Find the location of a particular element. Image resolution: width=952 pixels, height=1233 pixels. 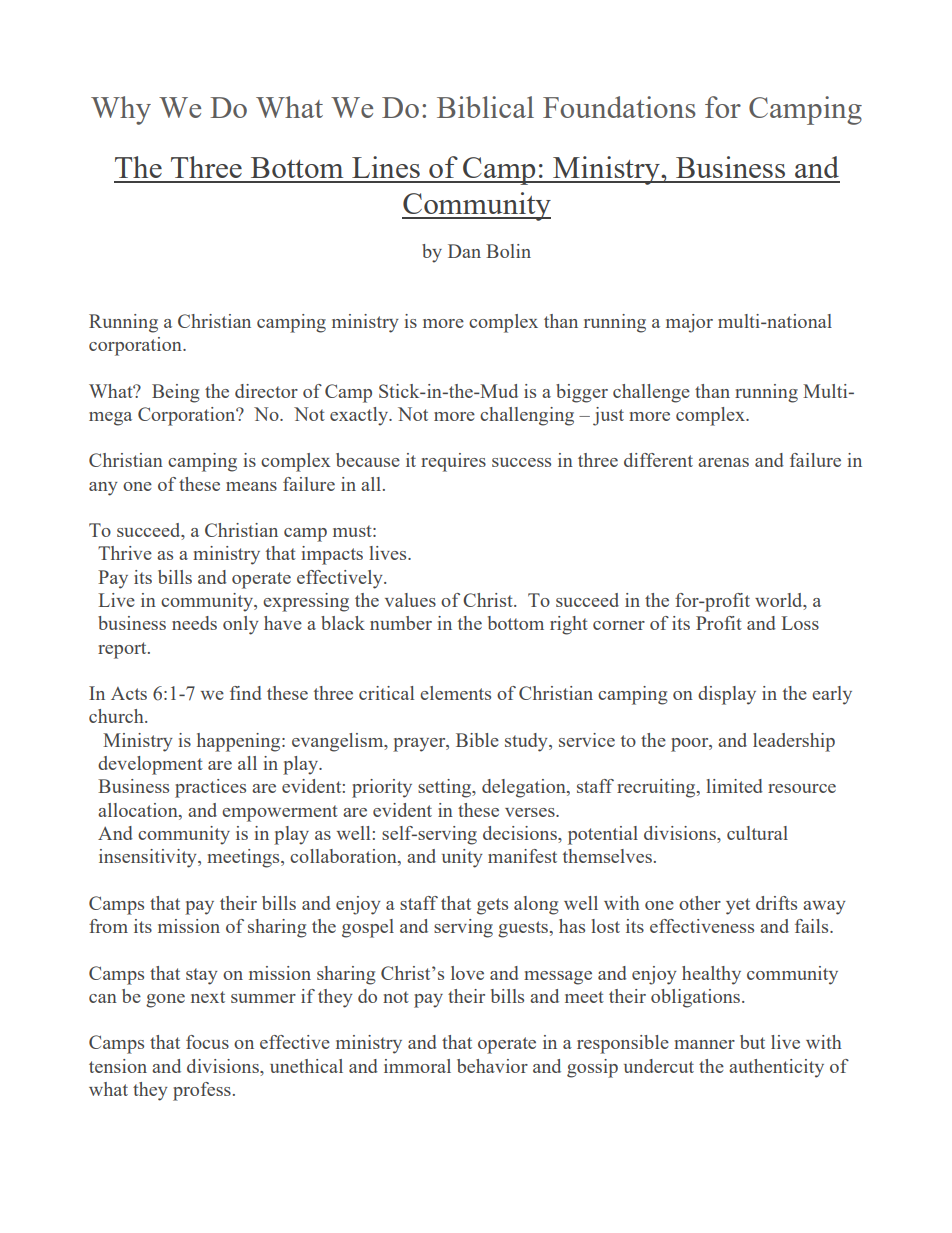

Bible is located at coordinates (477, 740).
